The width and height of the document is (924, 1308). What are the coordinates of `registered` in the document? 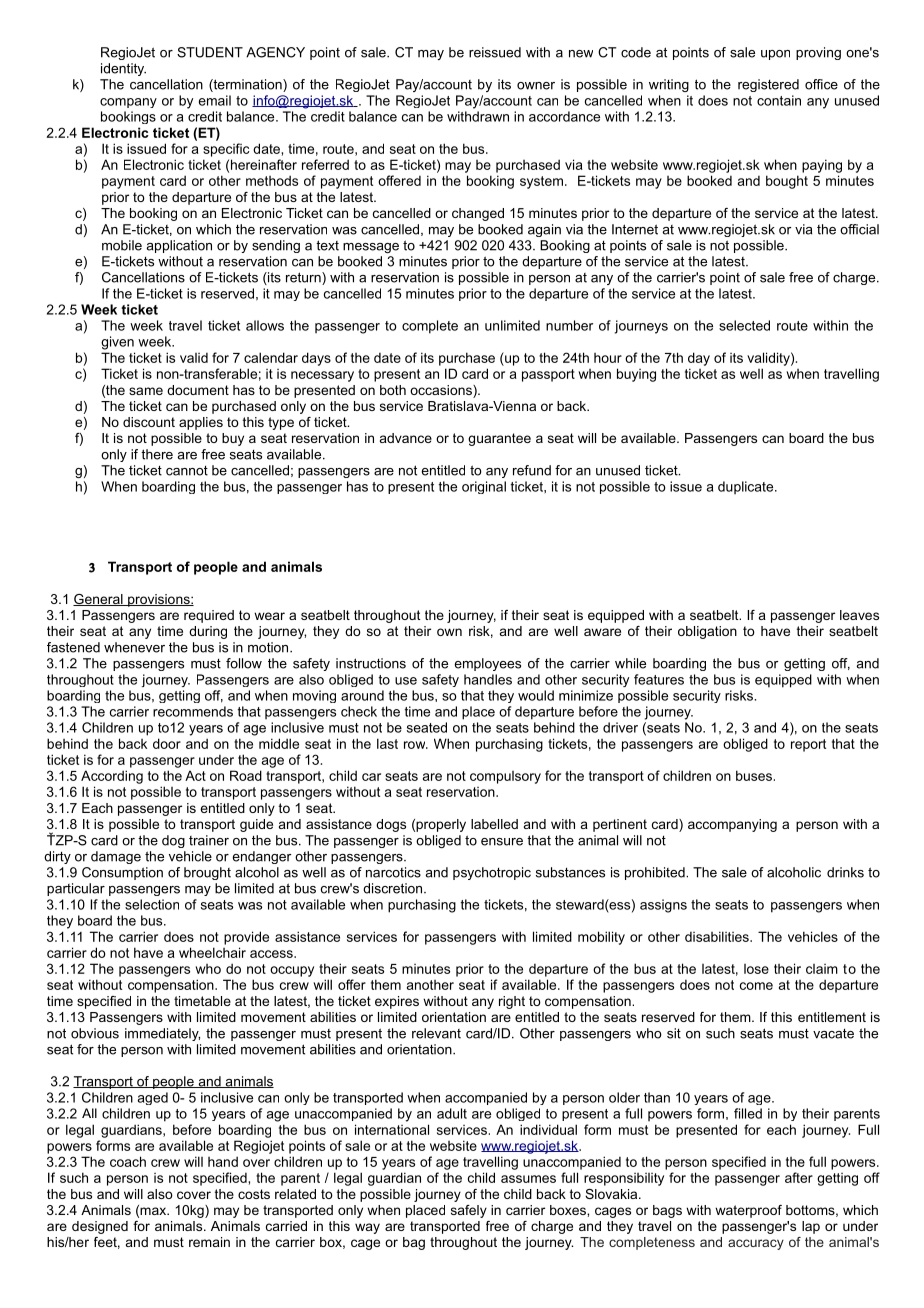 It's located at (768, 85).
